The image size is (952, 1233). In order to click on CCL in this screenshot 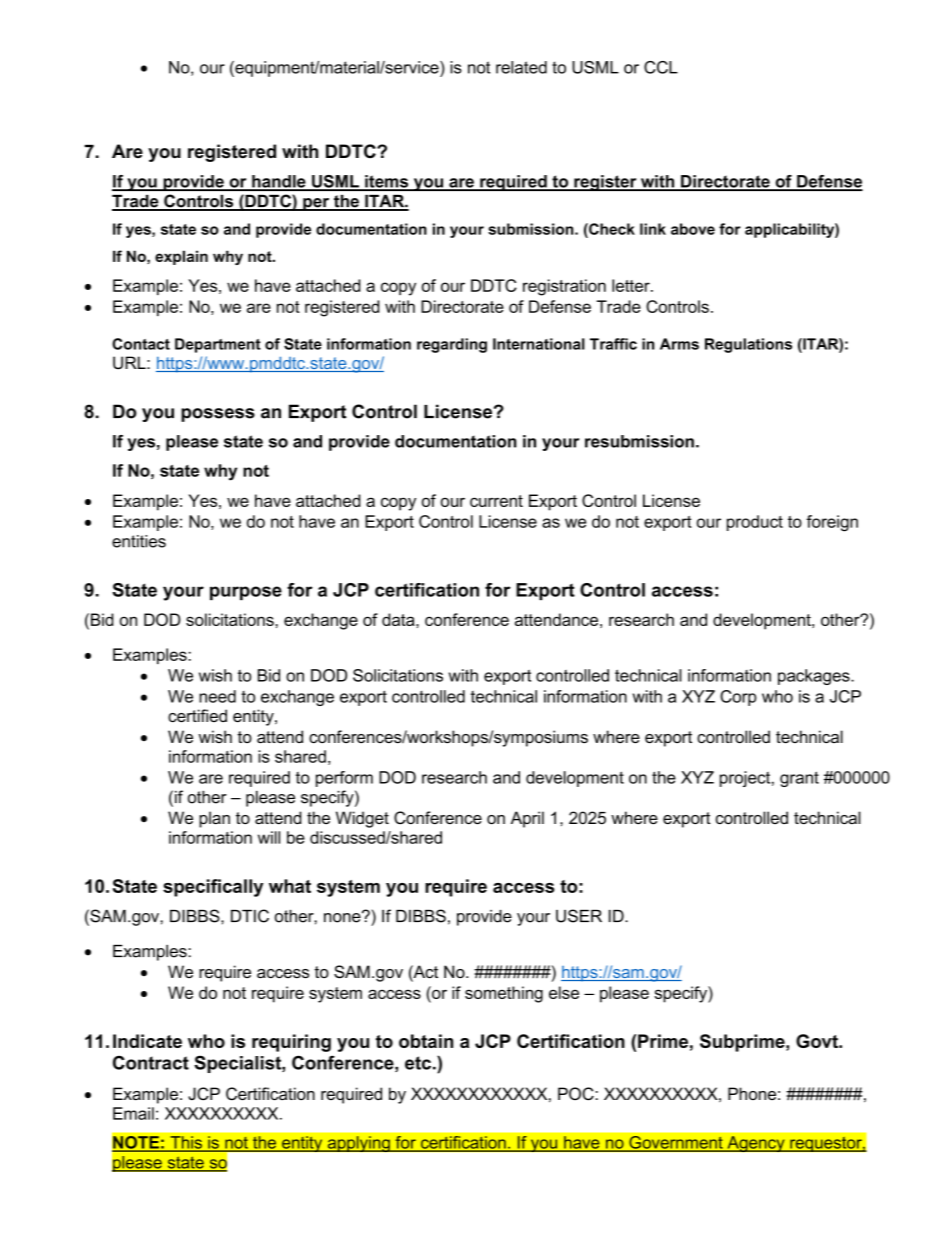, I will do `click(661, 67)`.
